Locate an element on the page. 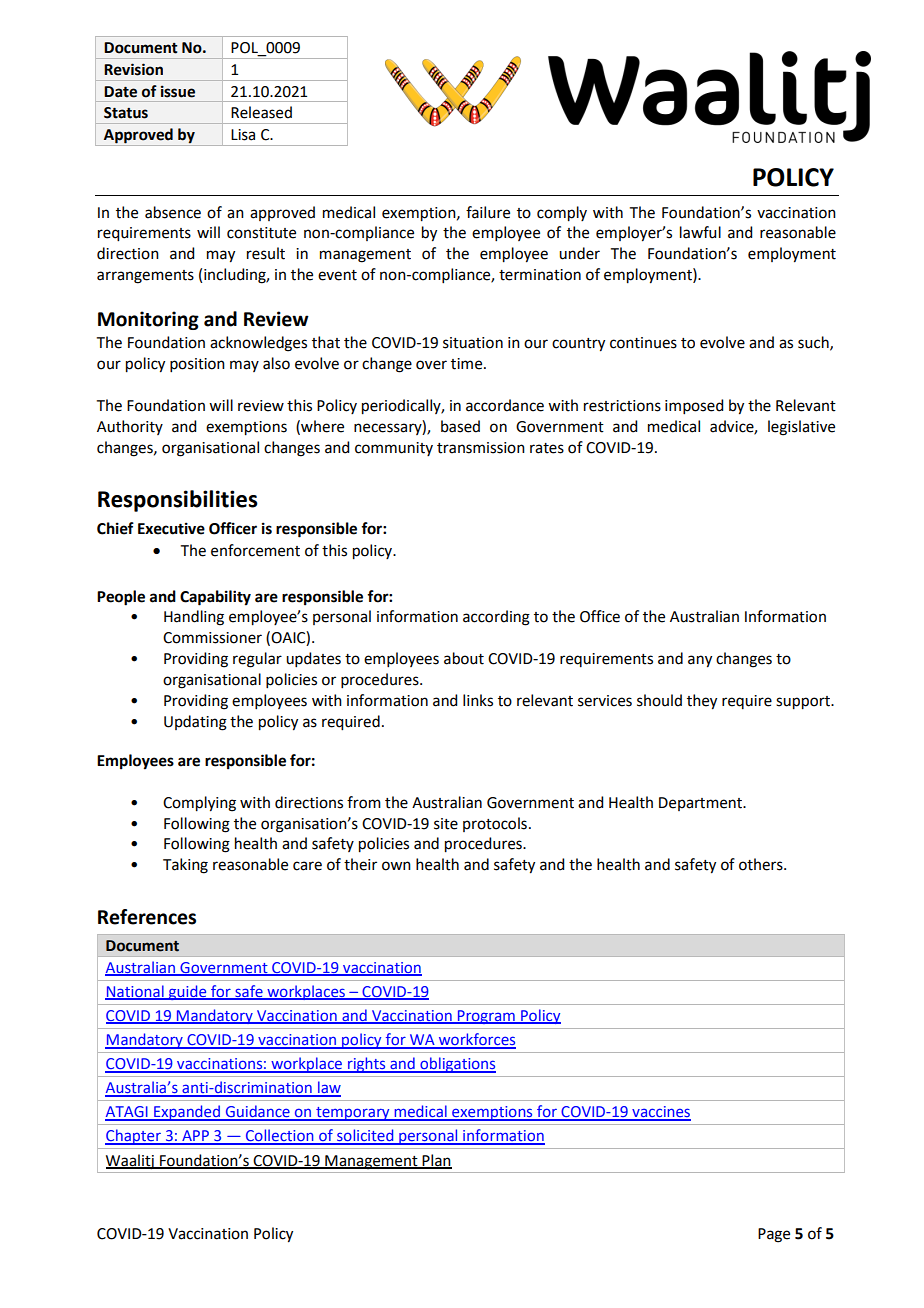 The image size is (924, 1308). lawful is located at coordinates (700, 232).
